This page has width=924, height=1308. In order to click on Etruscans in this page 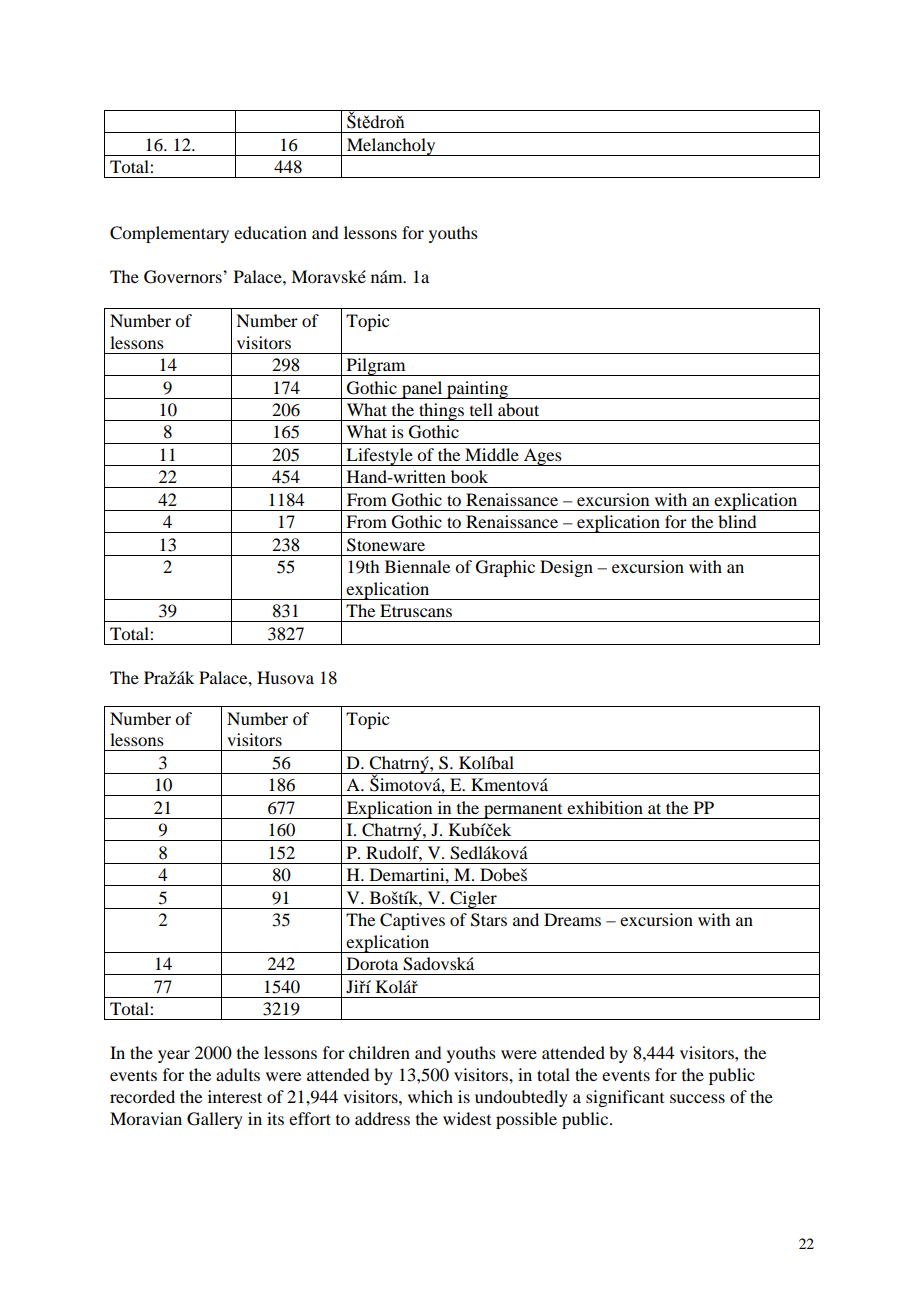, I will do `click(416, 610)`.
